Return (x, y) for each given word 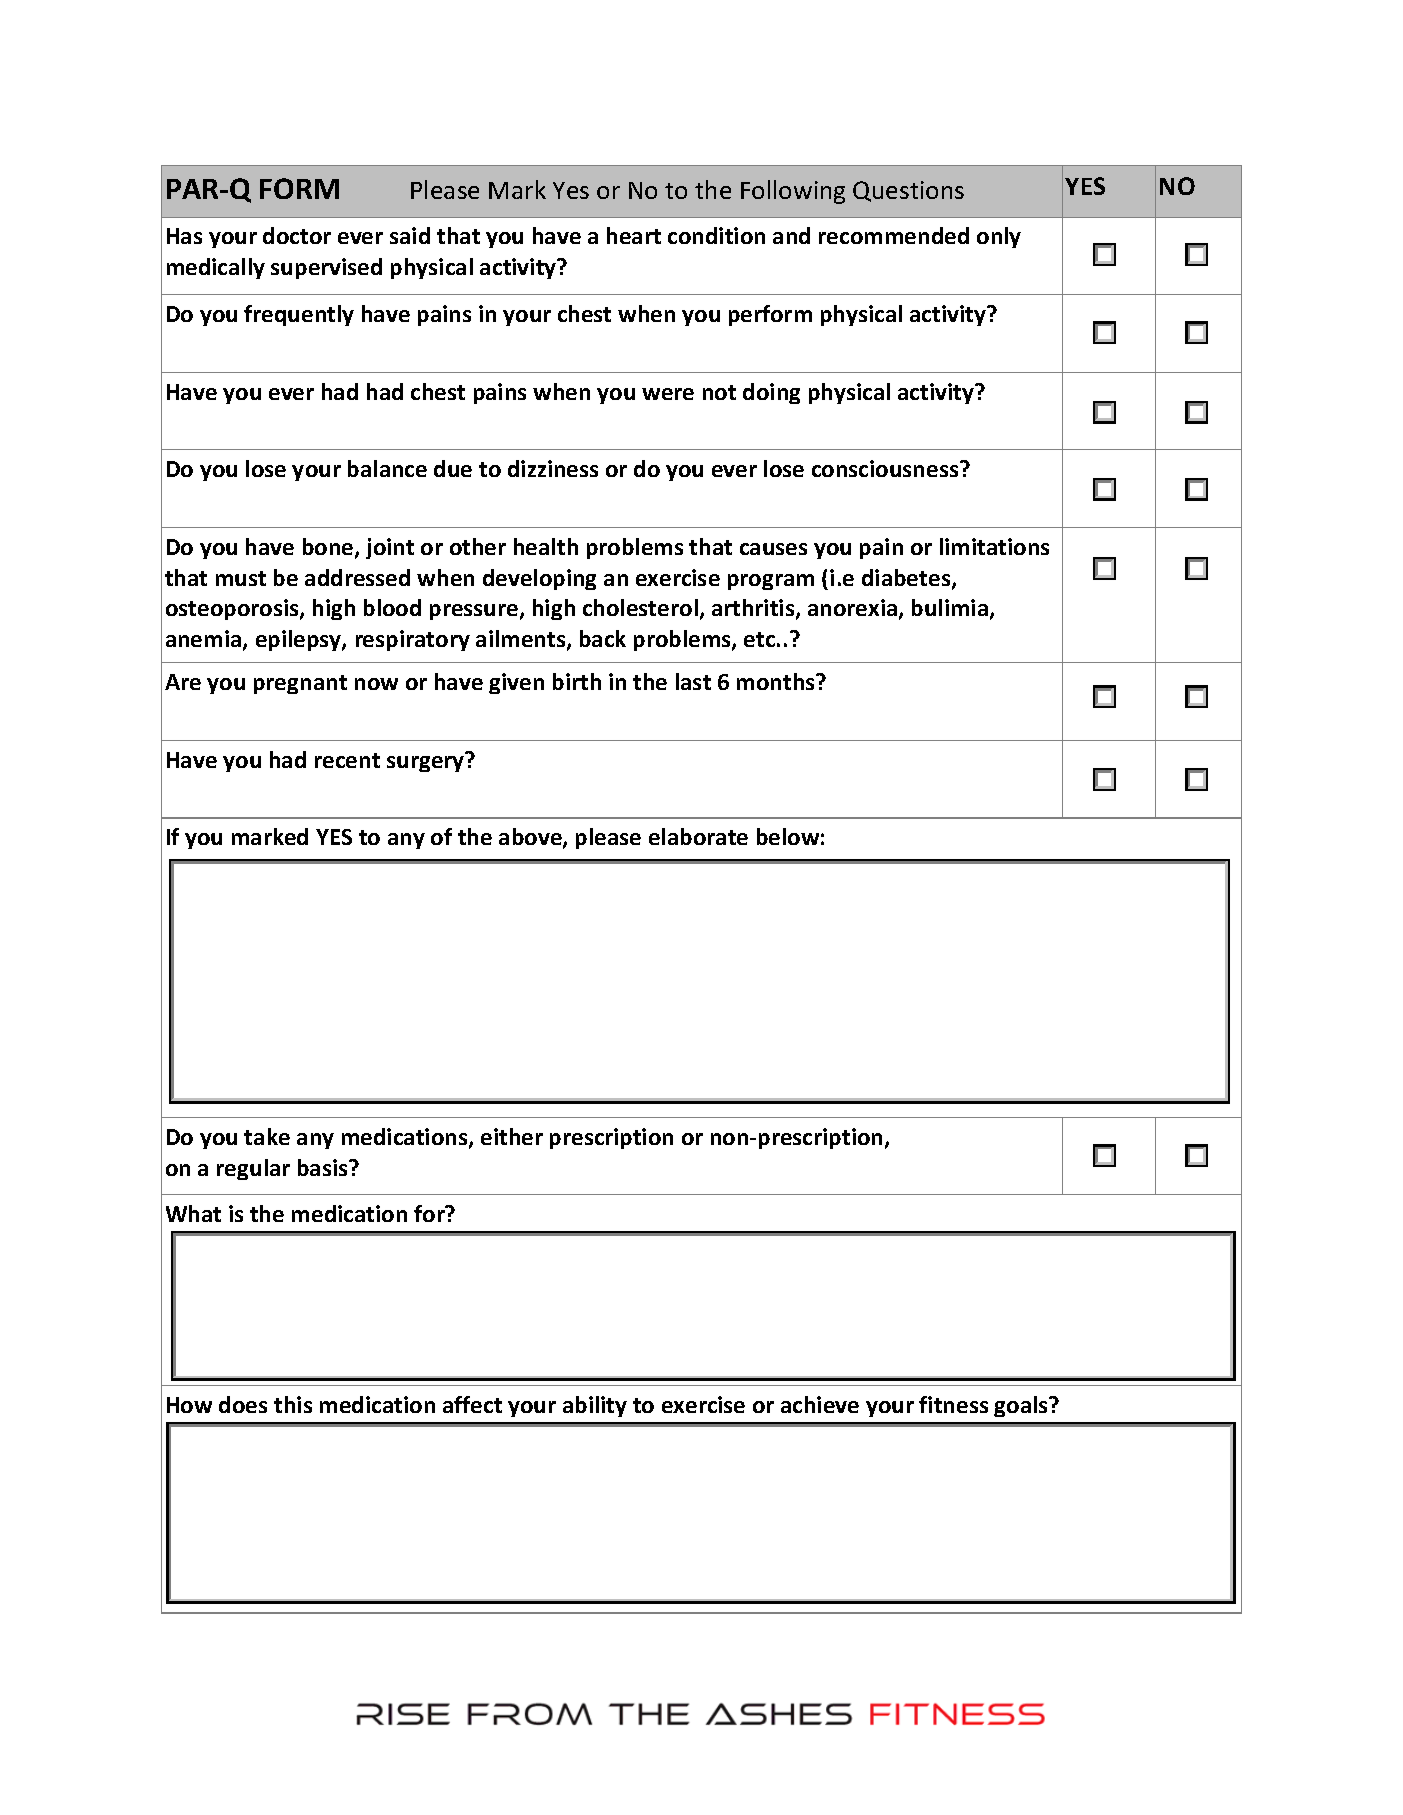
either (512, 1136)
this (293, 1404)
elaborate (698, 836)
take (267, 1136)
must (241, 578)
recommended (894, 235)
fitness (953, 1404)
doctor (297, 235)
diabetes (907, 579)
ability (595, 1406)
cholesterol (640, 607)
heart (634, 235)
